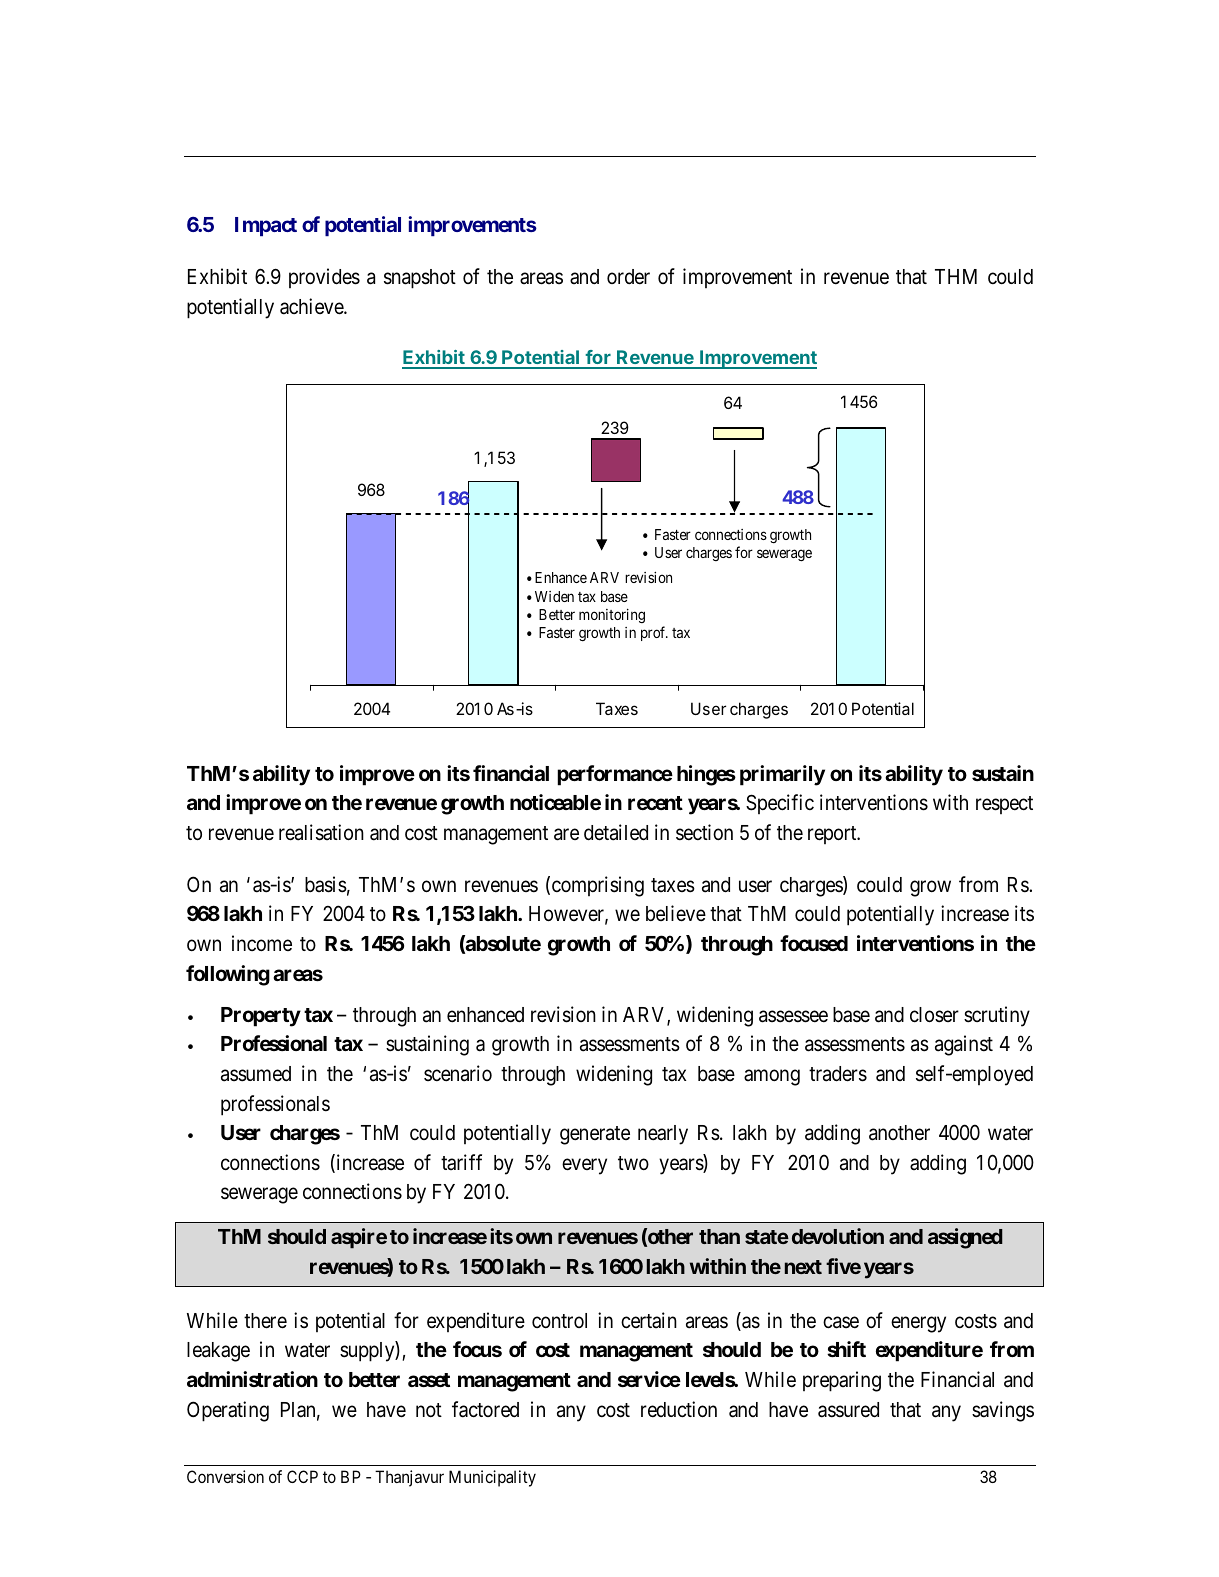 The width and height of the image is (1219, 1577). I want to click on order, so click(628, 277).
